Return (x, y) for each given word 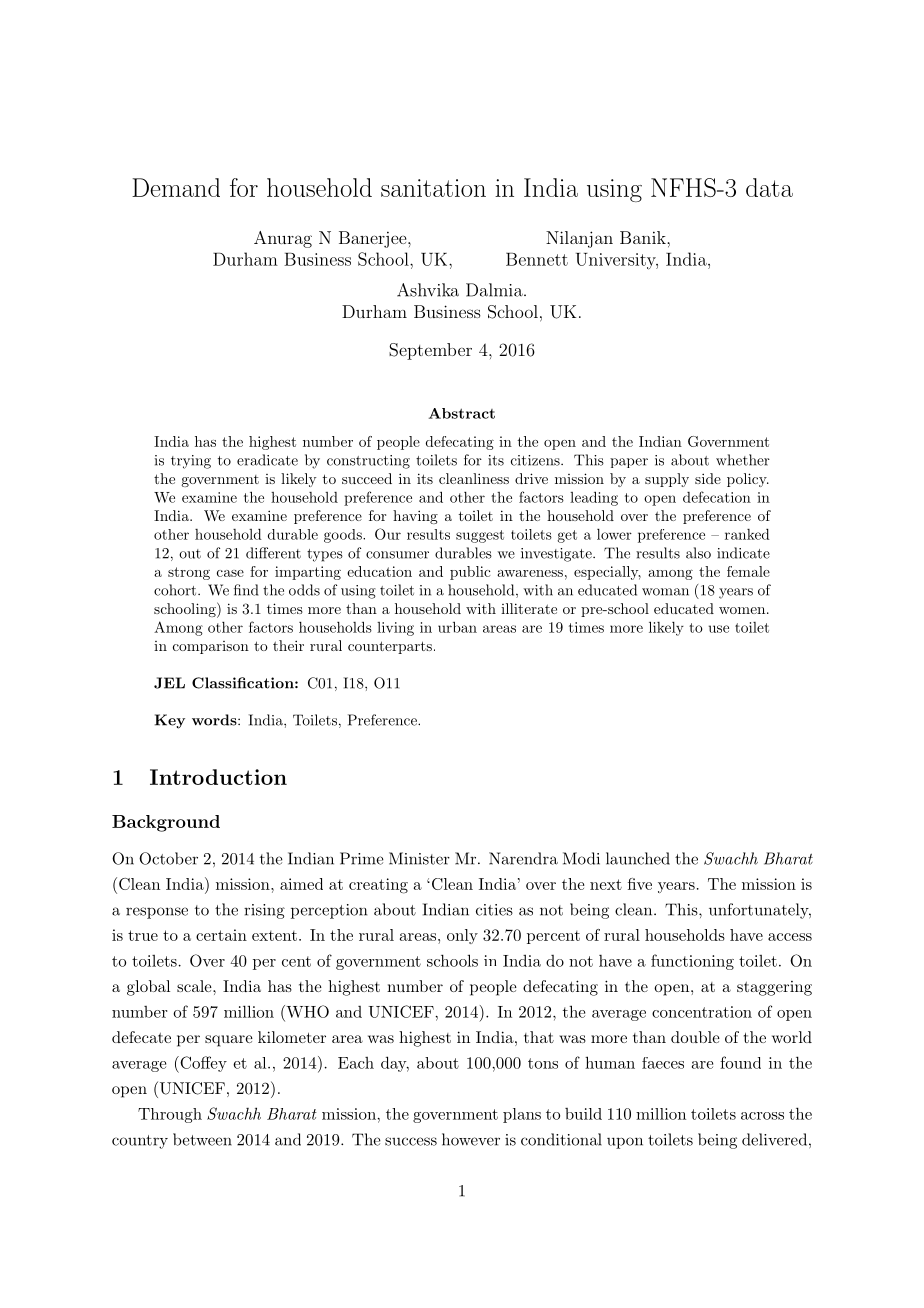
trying (191, 462)
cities (494, 910)
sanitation (433, 188)
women (742, 610)
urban (457, 627)
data (769, 187)
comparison (211, 647)
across (762, 1116)
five (640, 884)
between (202, 1139)
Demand (176, 187)
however (471, 1139)
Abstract (462, 413)
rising (264, 911)
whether (743, 460)
